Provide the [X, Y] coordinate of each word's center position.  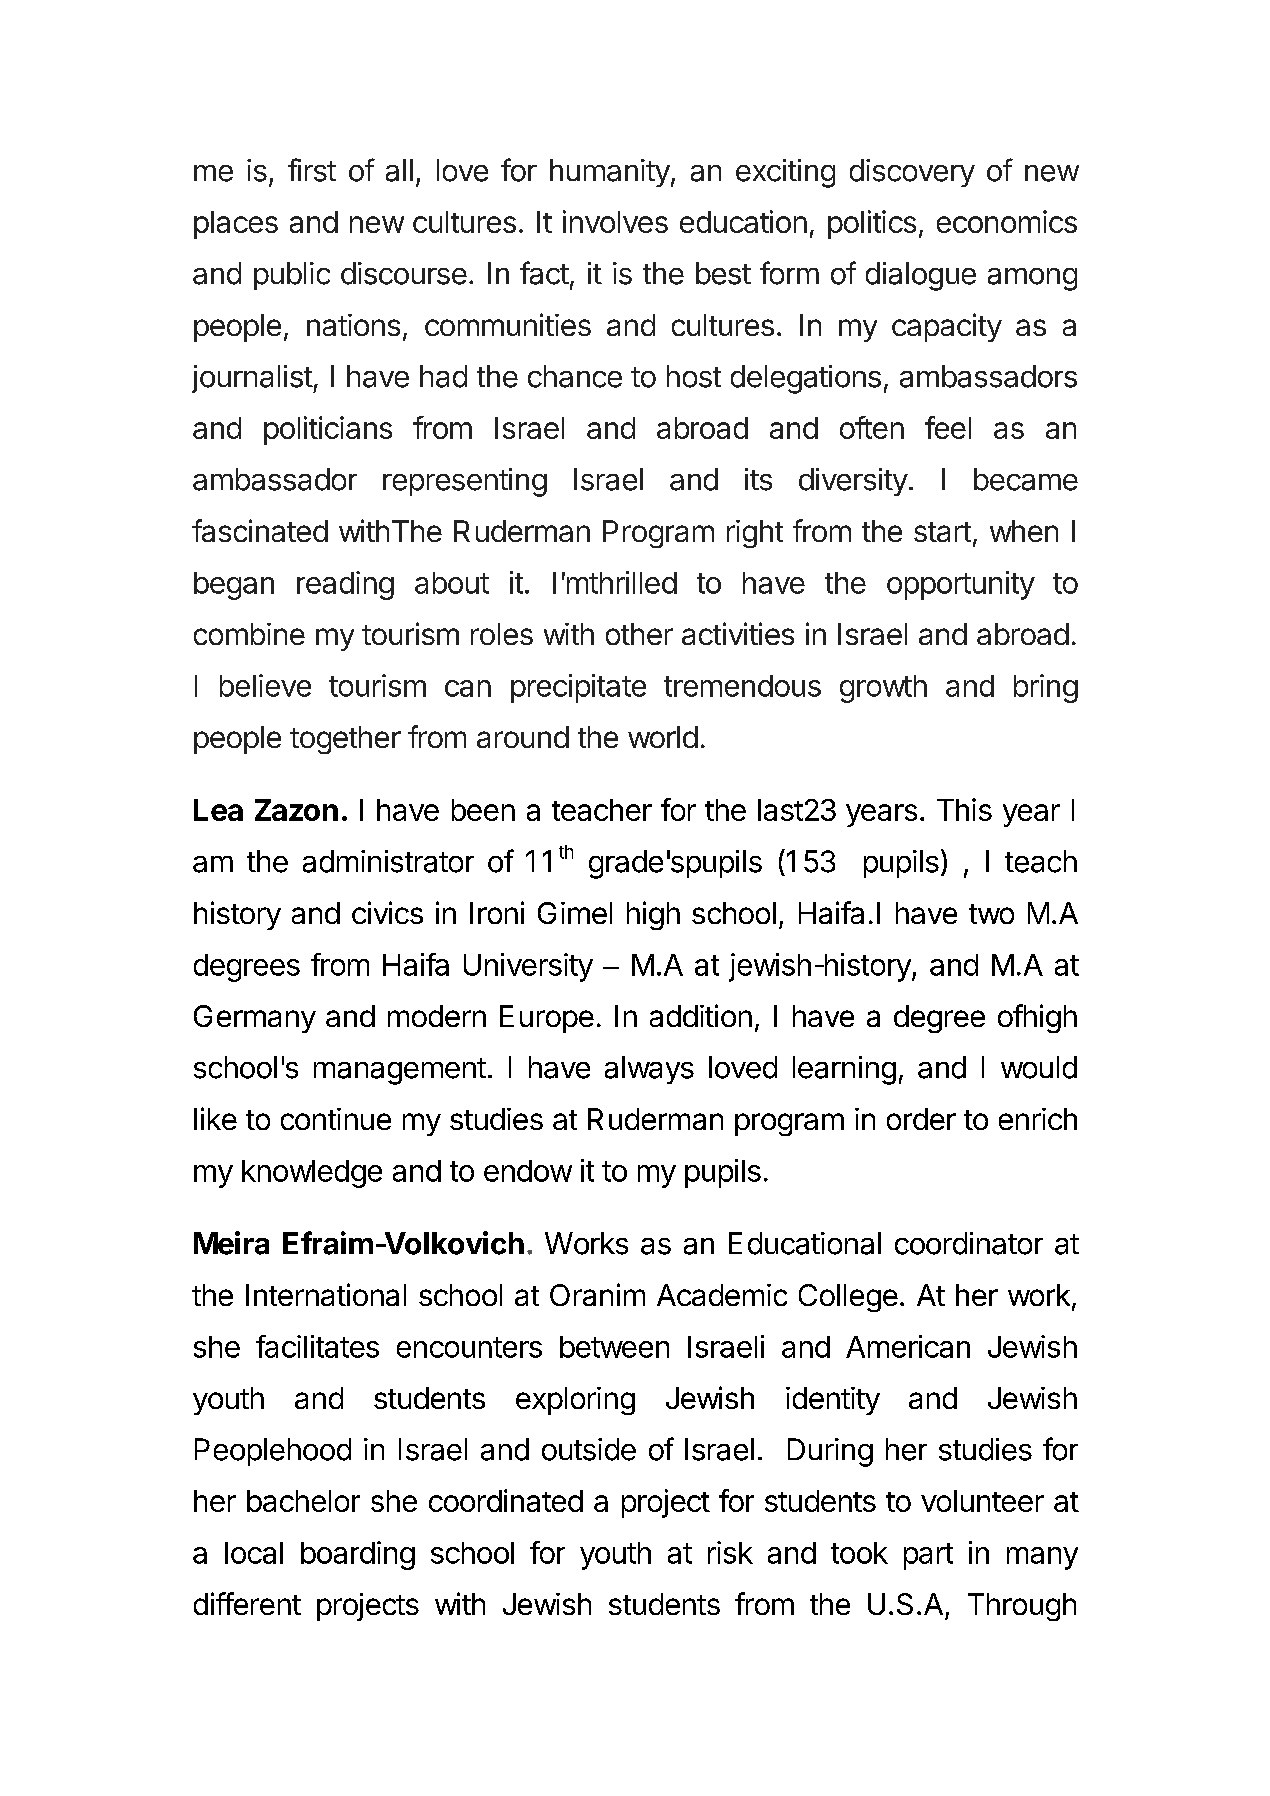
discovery [912, 173]
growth [883, 689]
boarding [358, 1555]
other [639, 634]
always [649, 1070]
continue [336, 1119]
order [921, 1119]
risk [730, 1552]
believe [265, 685]
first [312, 170]
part [928, 1556]
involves [615, 221]
